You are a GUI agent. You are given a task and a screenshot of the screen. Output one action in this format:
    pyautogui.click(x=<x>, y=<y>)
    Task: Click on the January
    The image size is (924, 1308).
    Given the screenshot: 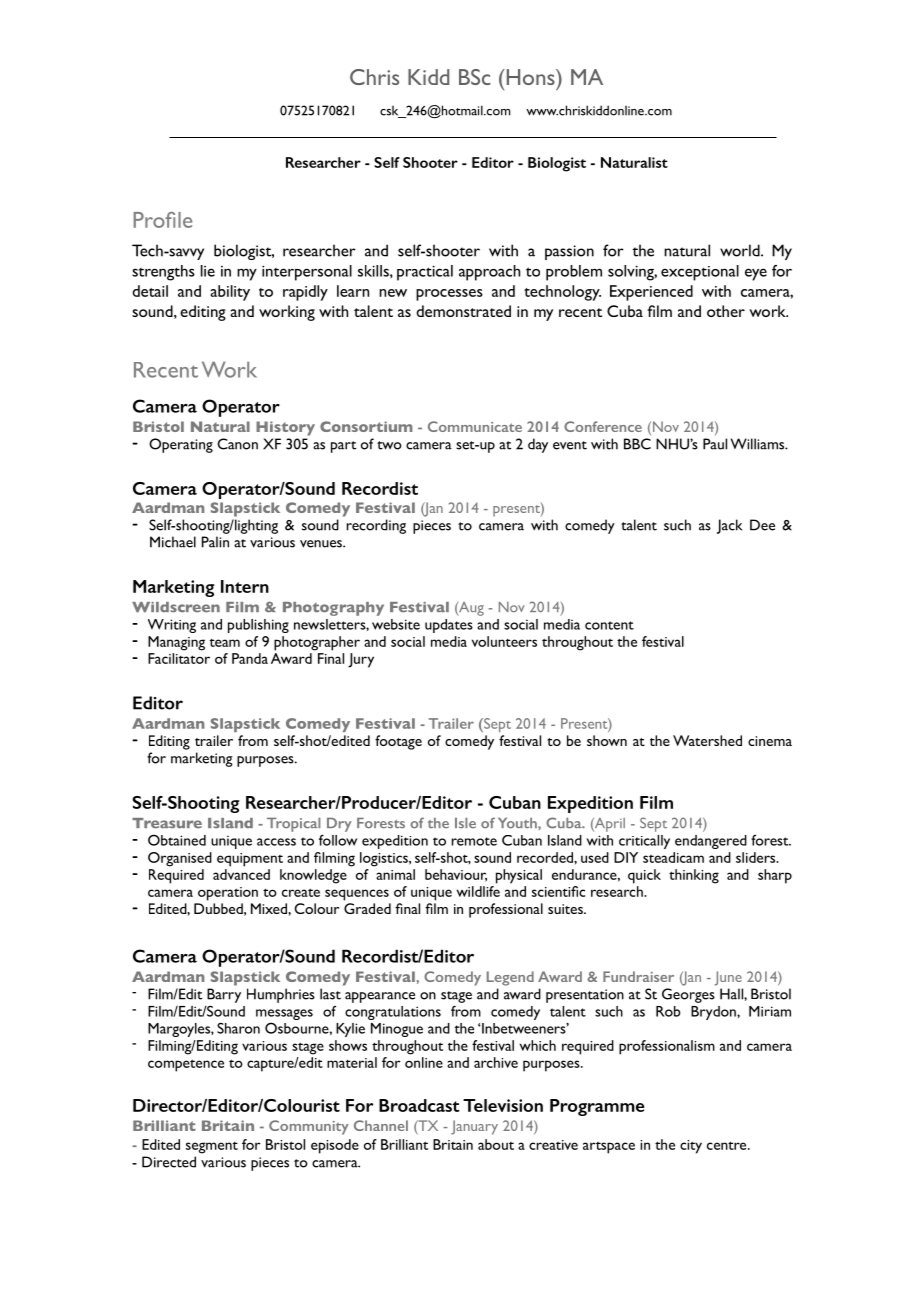 What is the action you would take?
    pyautogui.click(x=474, y=1127)
